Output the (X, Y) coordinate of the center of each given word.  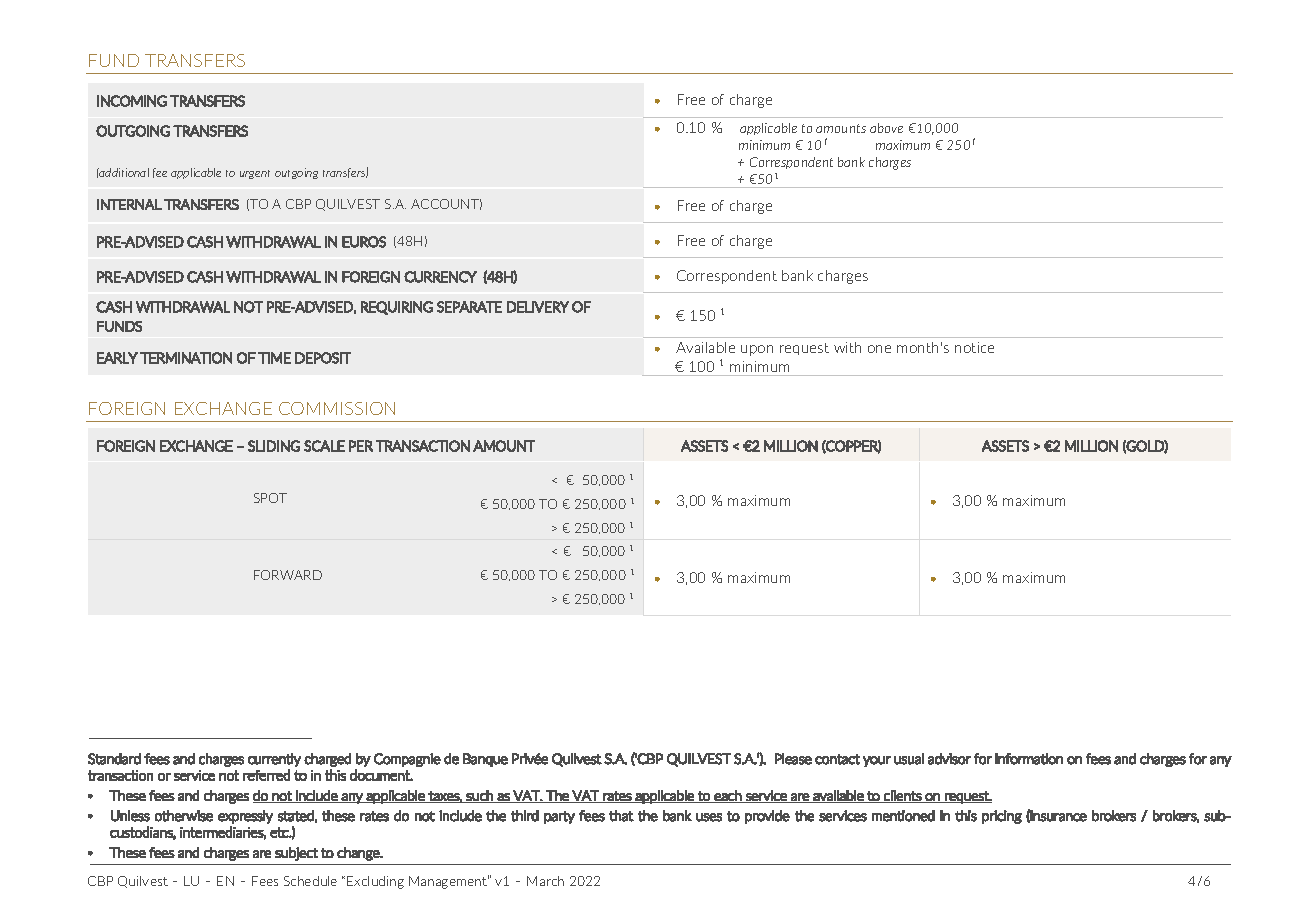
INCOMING (132, 101)
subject (296, 854)
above (886, 128)
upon (757, 350)
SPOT (270, 498)
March (545, 881)
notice (974, 347)
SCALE (324, 446)
